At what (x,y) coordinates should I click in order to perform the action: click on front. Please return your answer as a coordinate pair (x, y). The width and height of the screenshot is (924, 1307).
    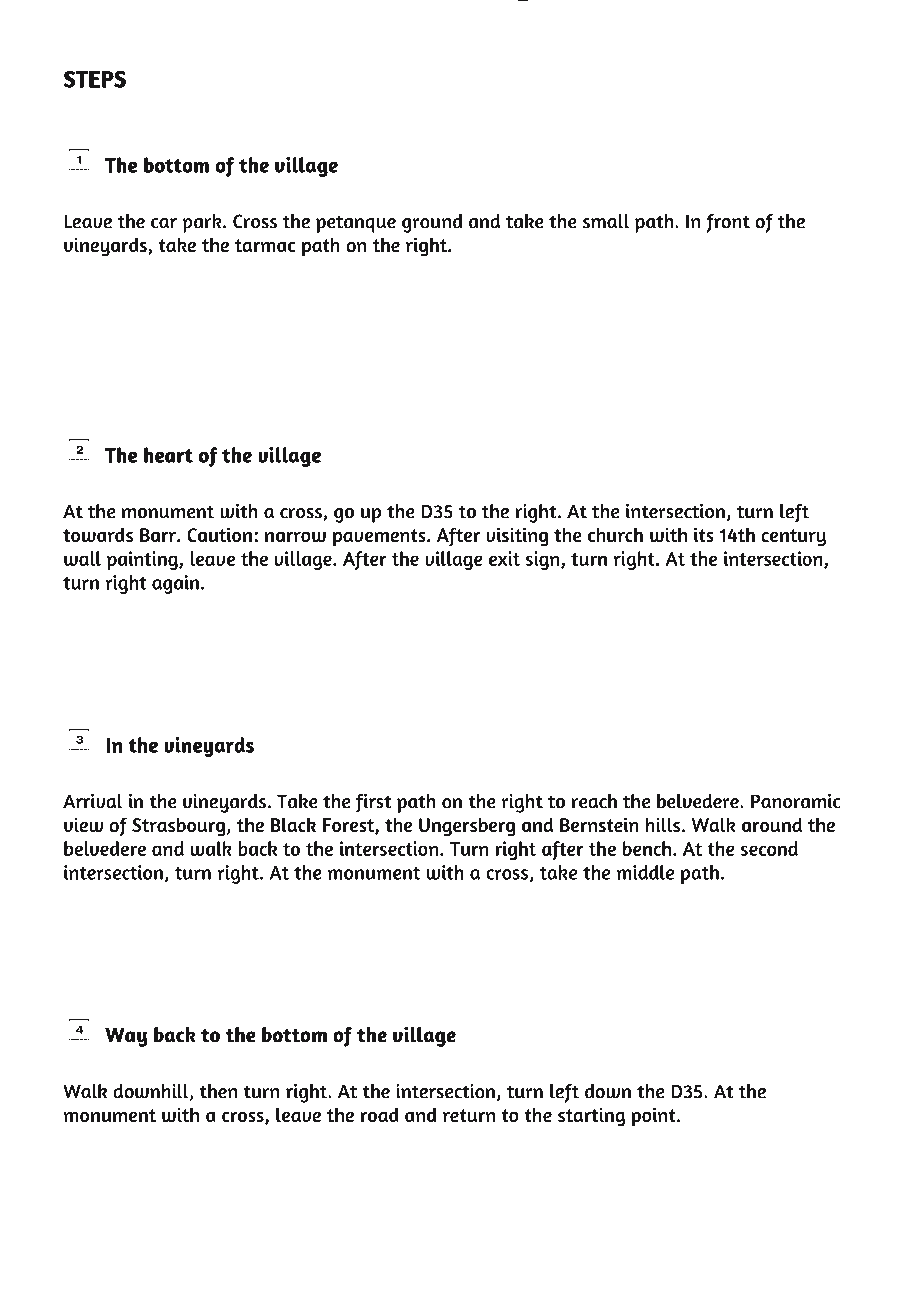
    Looking at the image, I should click on (728, 223).
